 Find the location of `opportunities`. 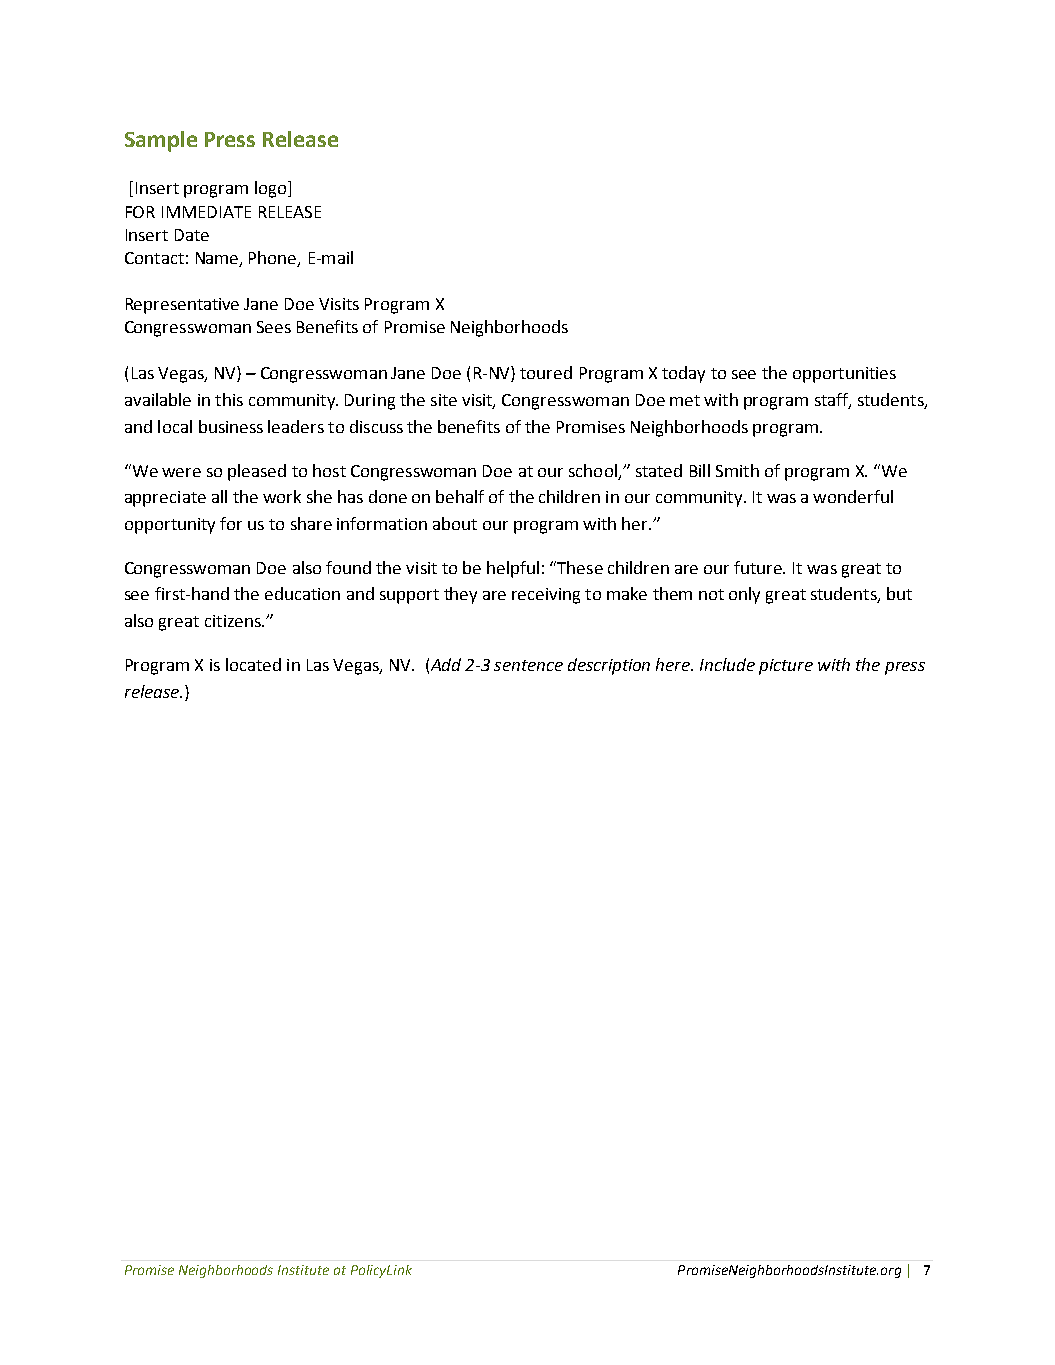

opportunities is located at coordinates (844, 375).
